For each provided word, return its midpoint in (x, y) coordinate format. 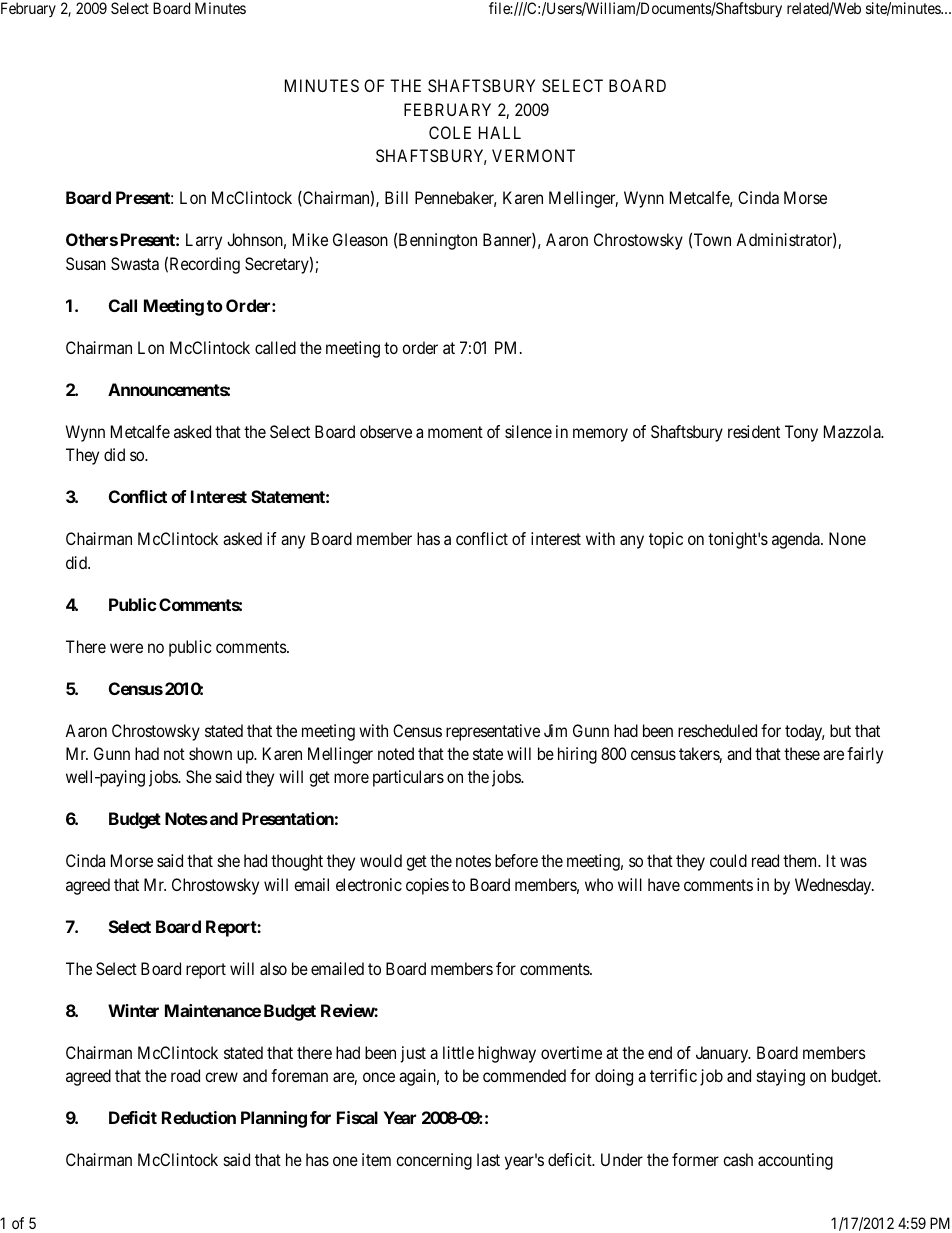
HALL (500, 132)
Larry (204, 241)
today (805, 732)
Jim (555, 730)
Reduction (199, 1117)
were (126, 648)
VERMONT (533, 155)
